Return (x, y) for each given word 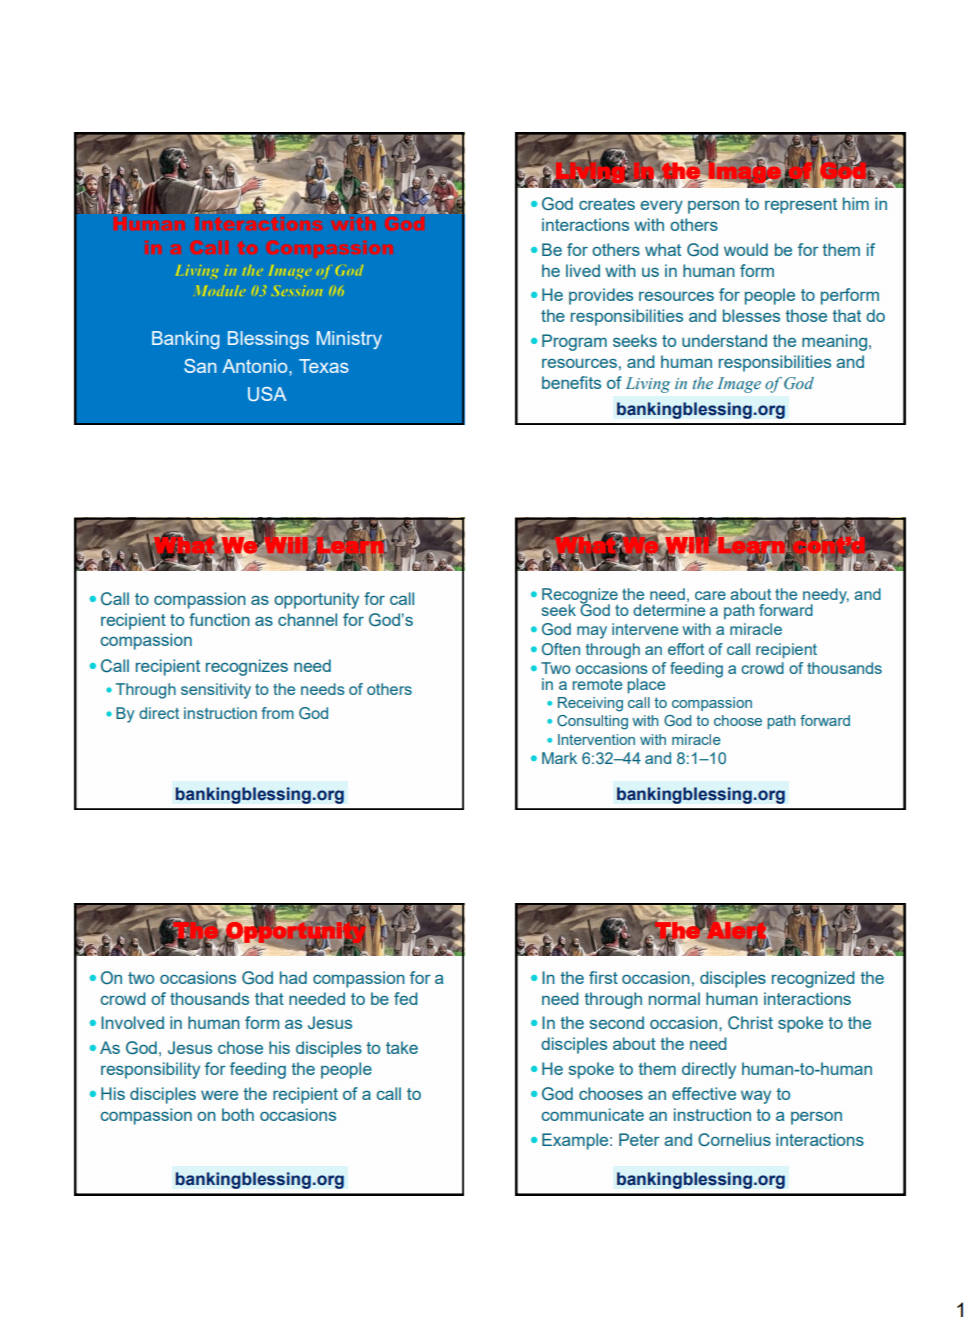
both (238, 1114)
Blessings (268, 340)
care (710, 595)
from (277, 713)
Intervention (596, 739)
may (592, 632)
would (746, 249)
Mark (559, 758)
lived (583, 270)
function (219, 619)
